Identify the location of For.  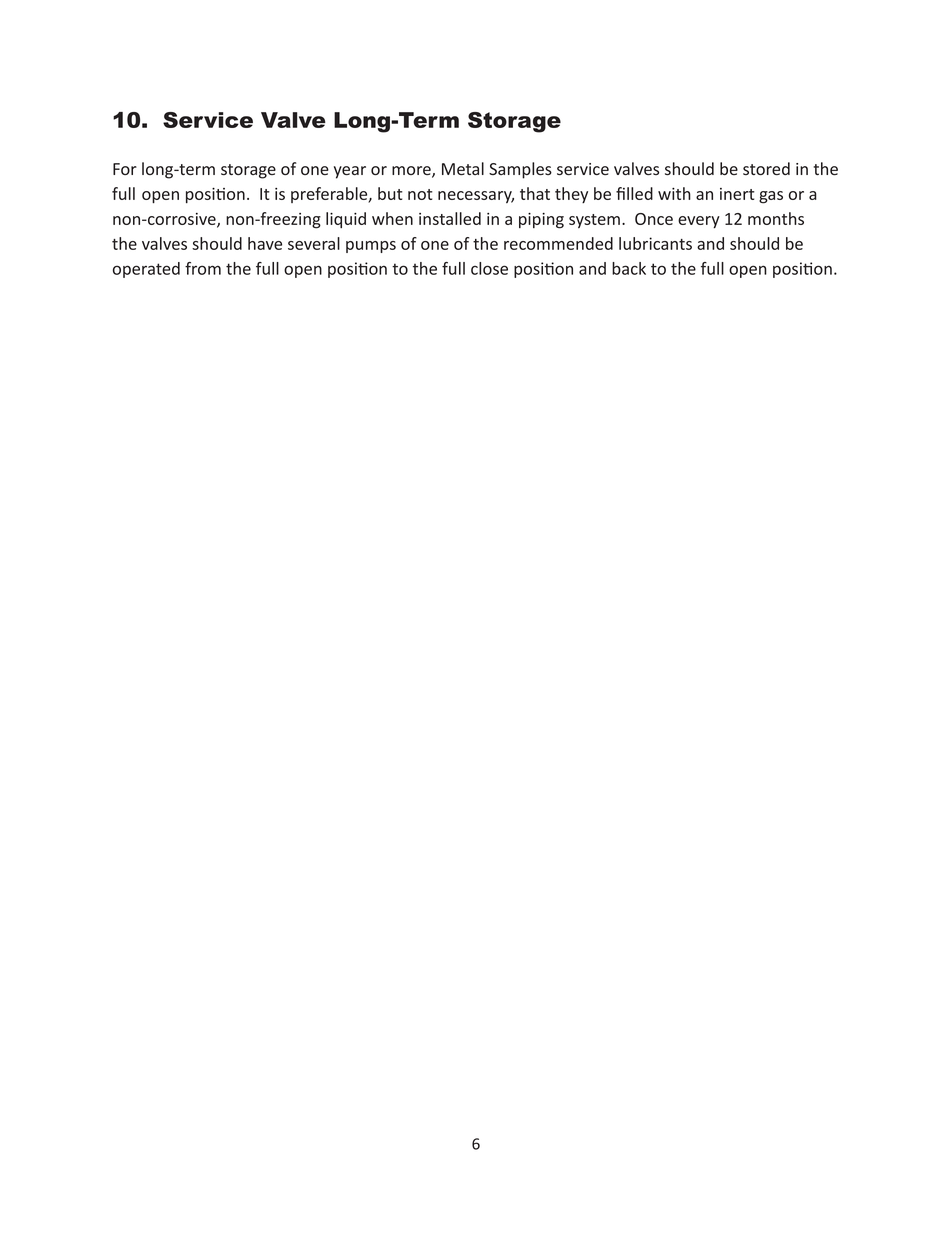
(125, 169).
